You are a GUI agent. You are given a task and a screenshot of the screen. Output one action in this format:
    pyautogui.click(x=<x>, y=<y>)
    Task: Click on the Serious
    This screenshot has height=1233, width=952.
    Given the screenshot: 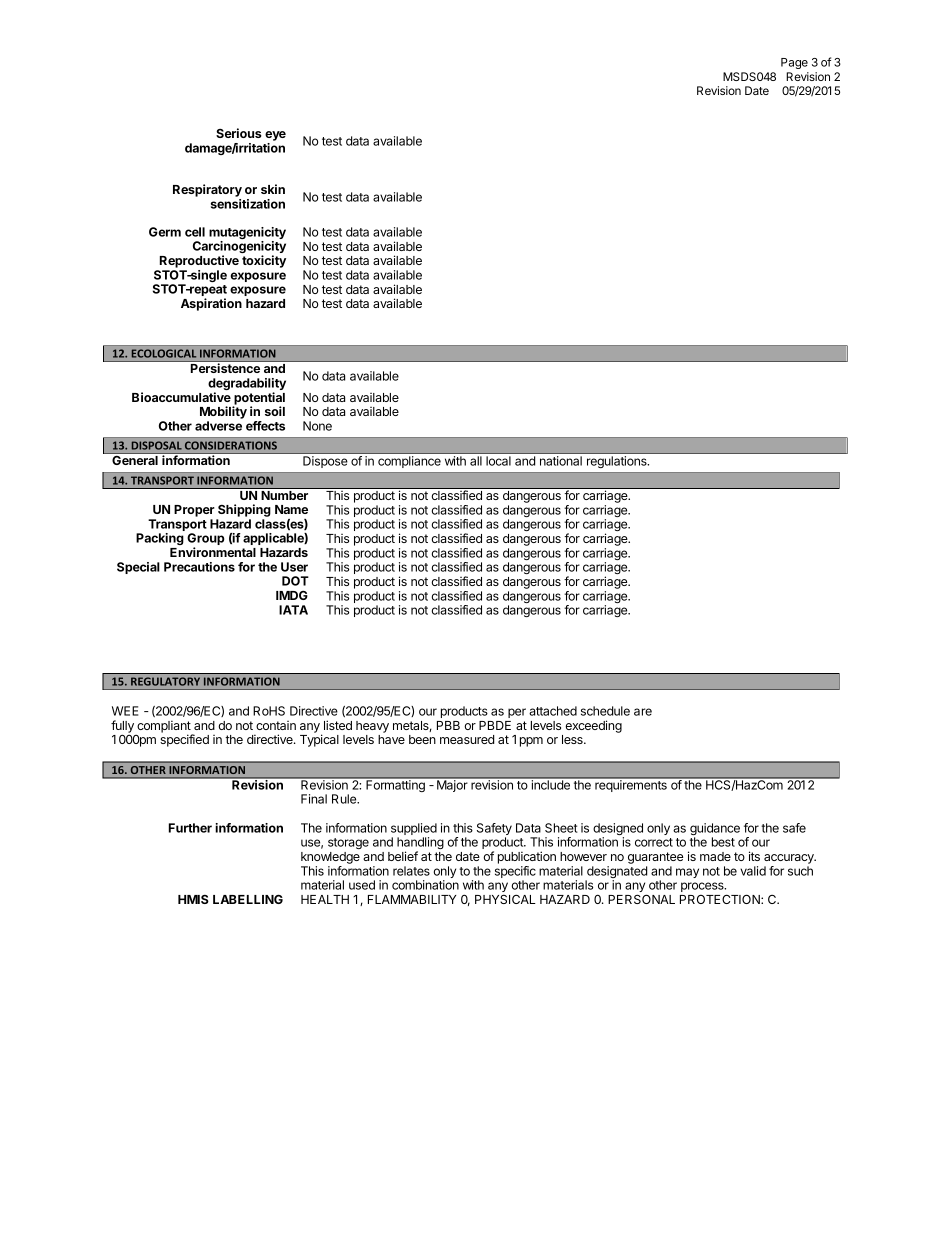 What is the action you would take?
    pyautogui.click(x=239, y=133)
